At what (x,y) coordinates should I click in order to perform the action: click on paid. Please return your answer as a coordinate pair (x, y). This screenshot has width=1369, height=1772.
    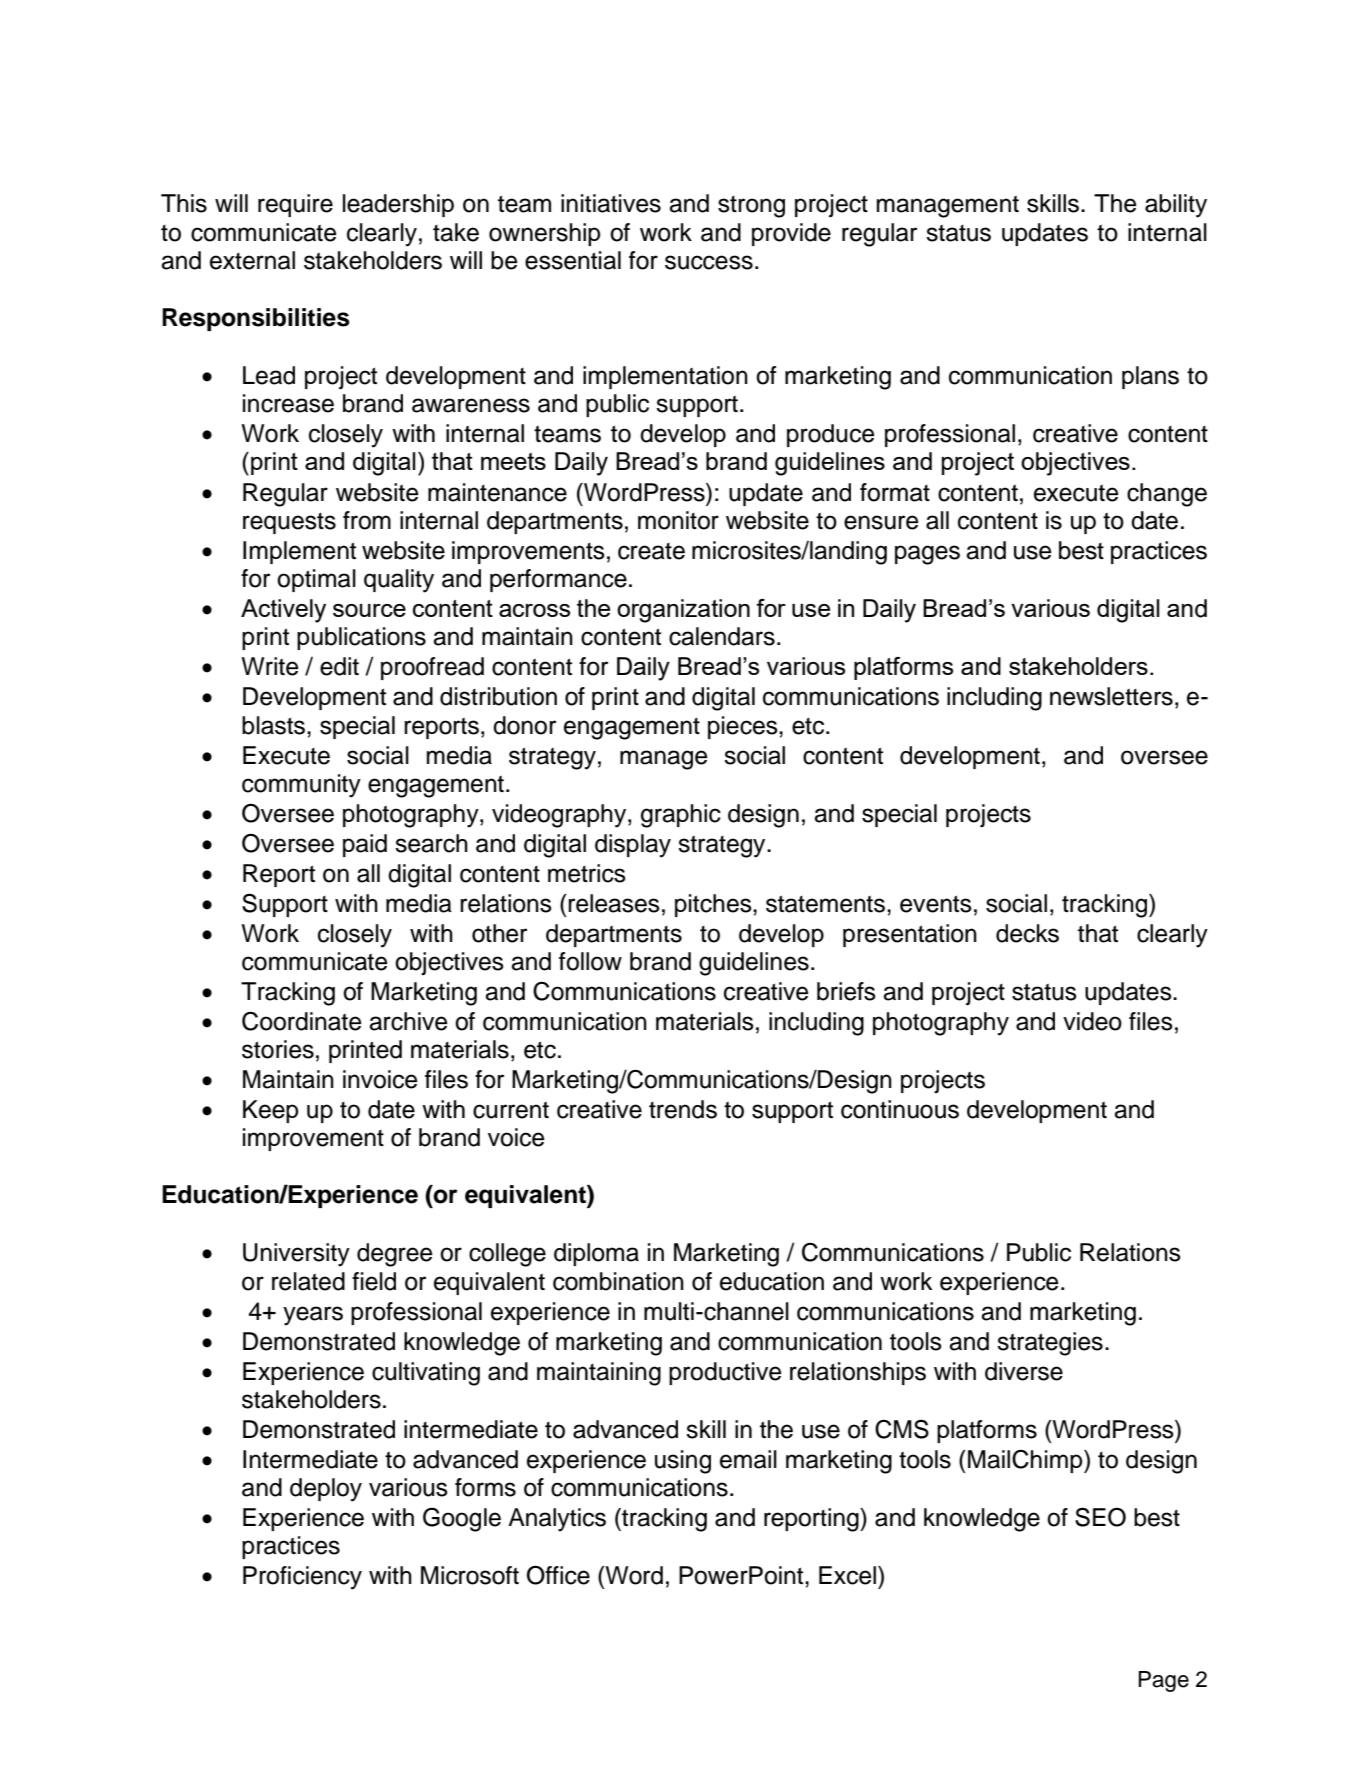
    Looking at the image, I should click on (365, 845).
